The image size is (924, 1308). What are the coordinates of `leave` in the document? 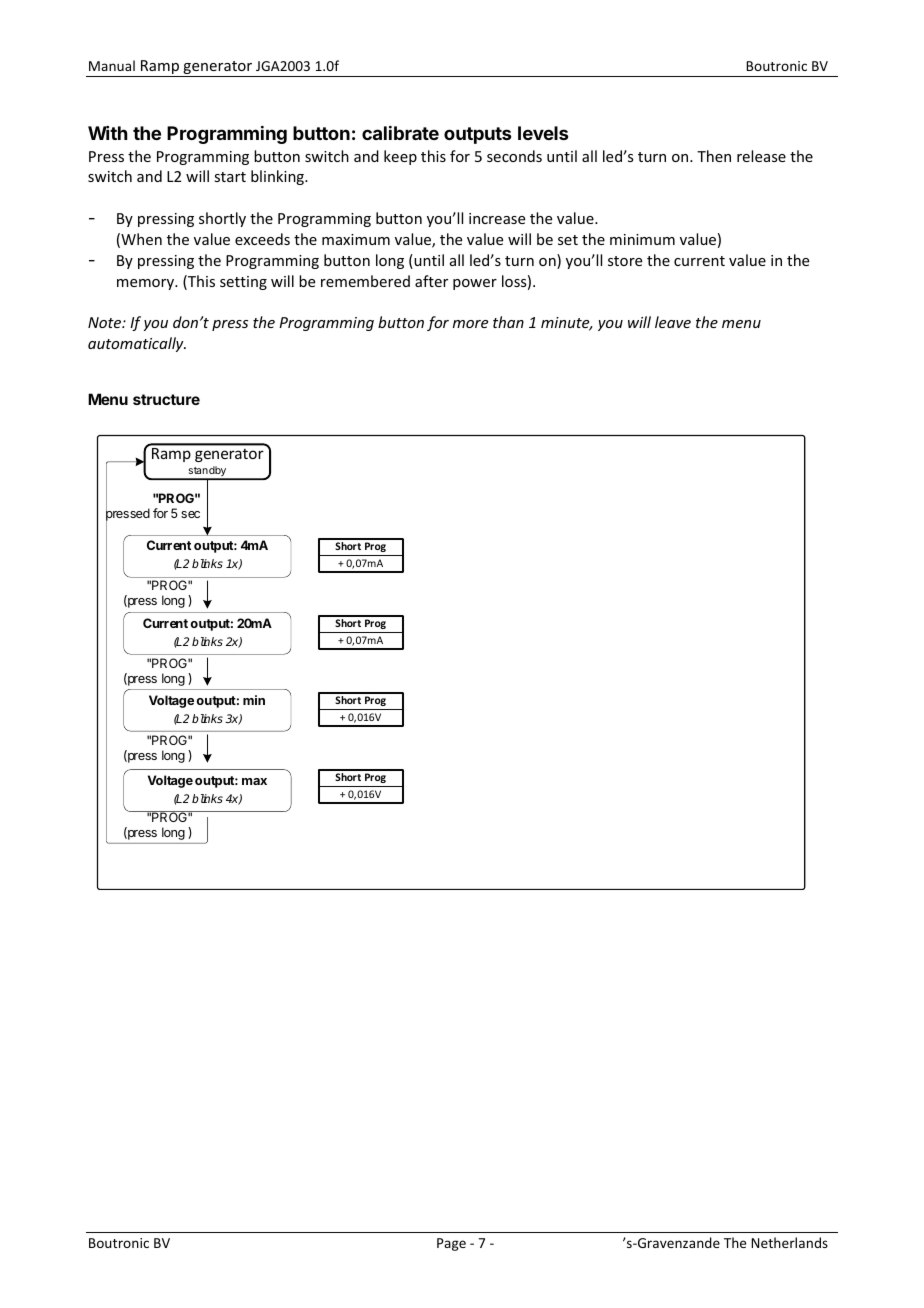 It's located at (673, 322).
